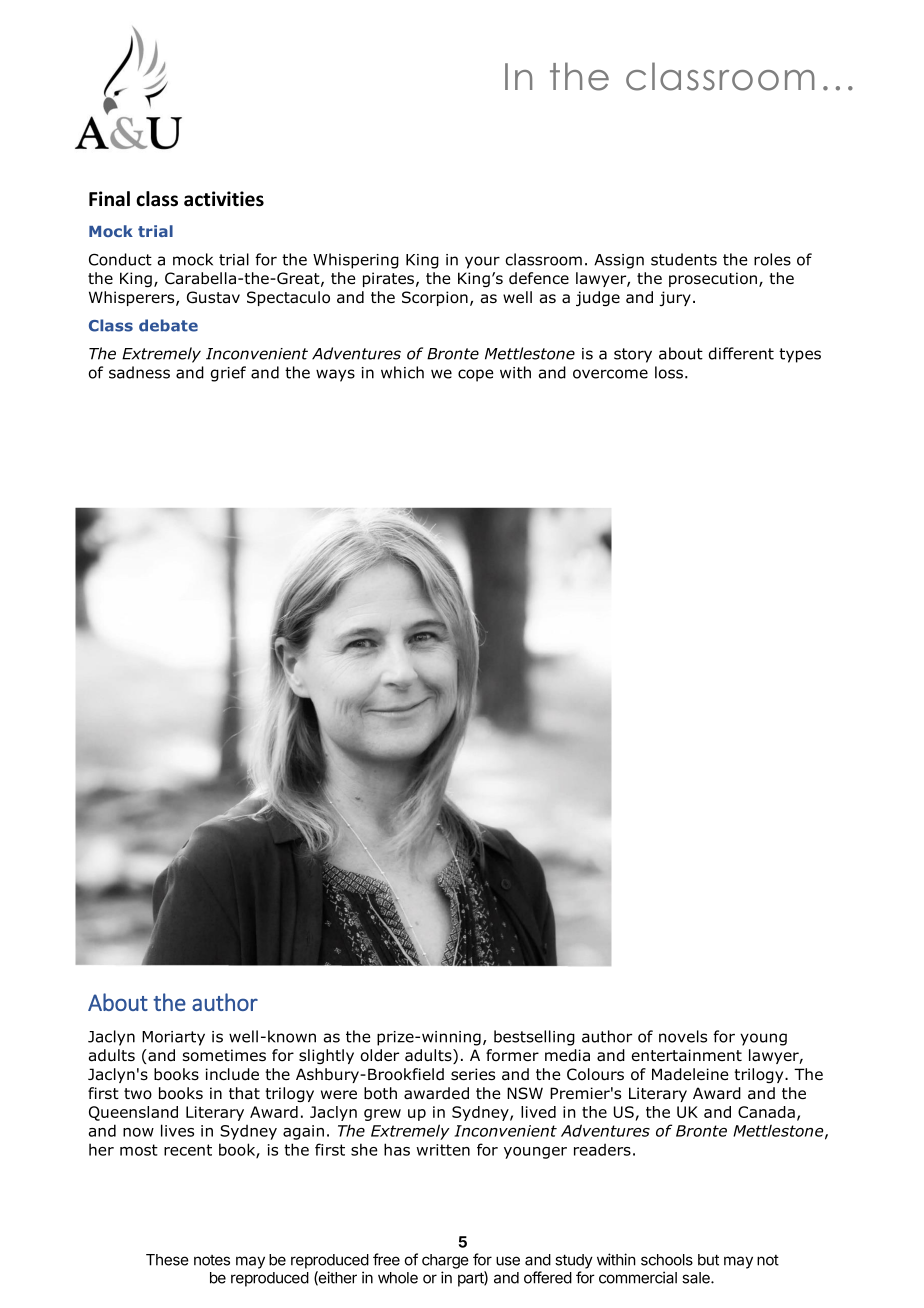 This screenshot has width=924, height=1308. What do you see at coordinates (482, 262) in the screenshot?
I see `your` at bounding box center [482, 262].
